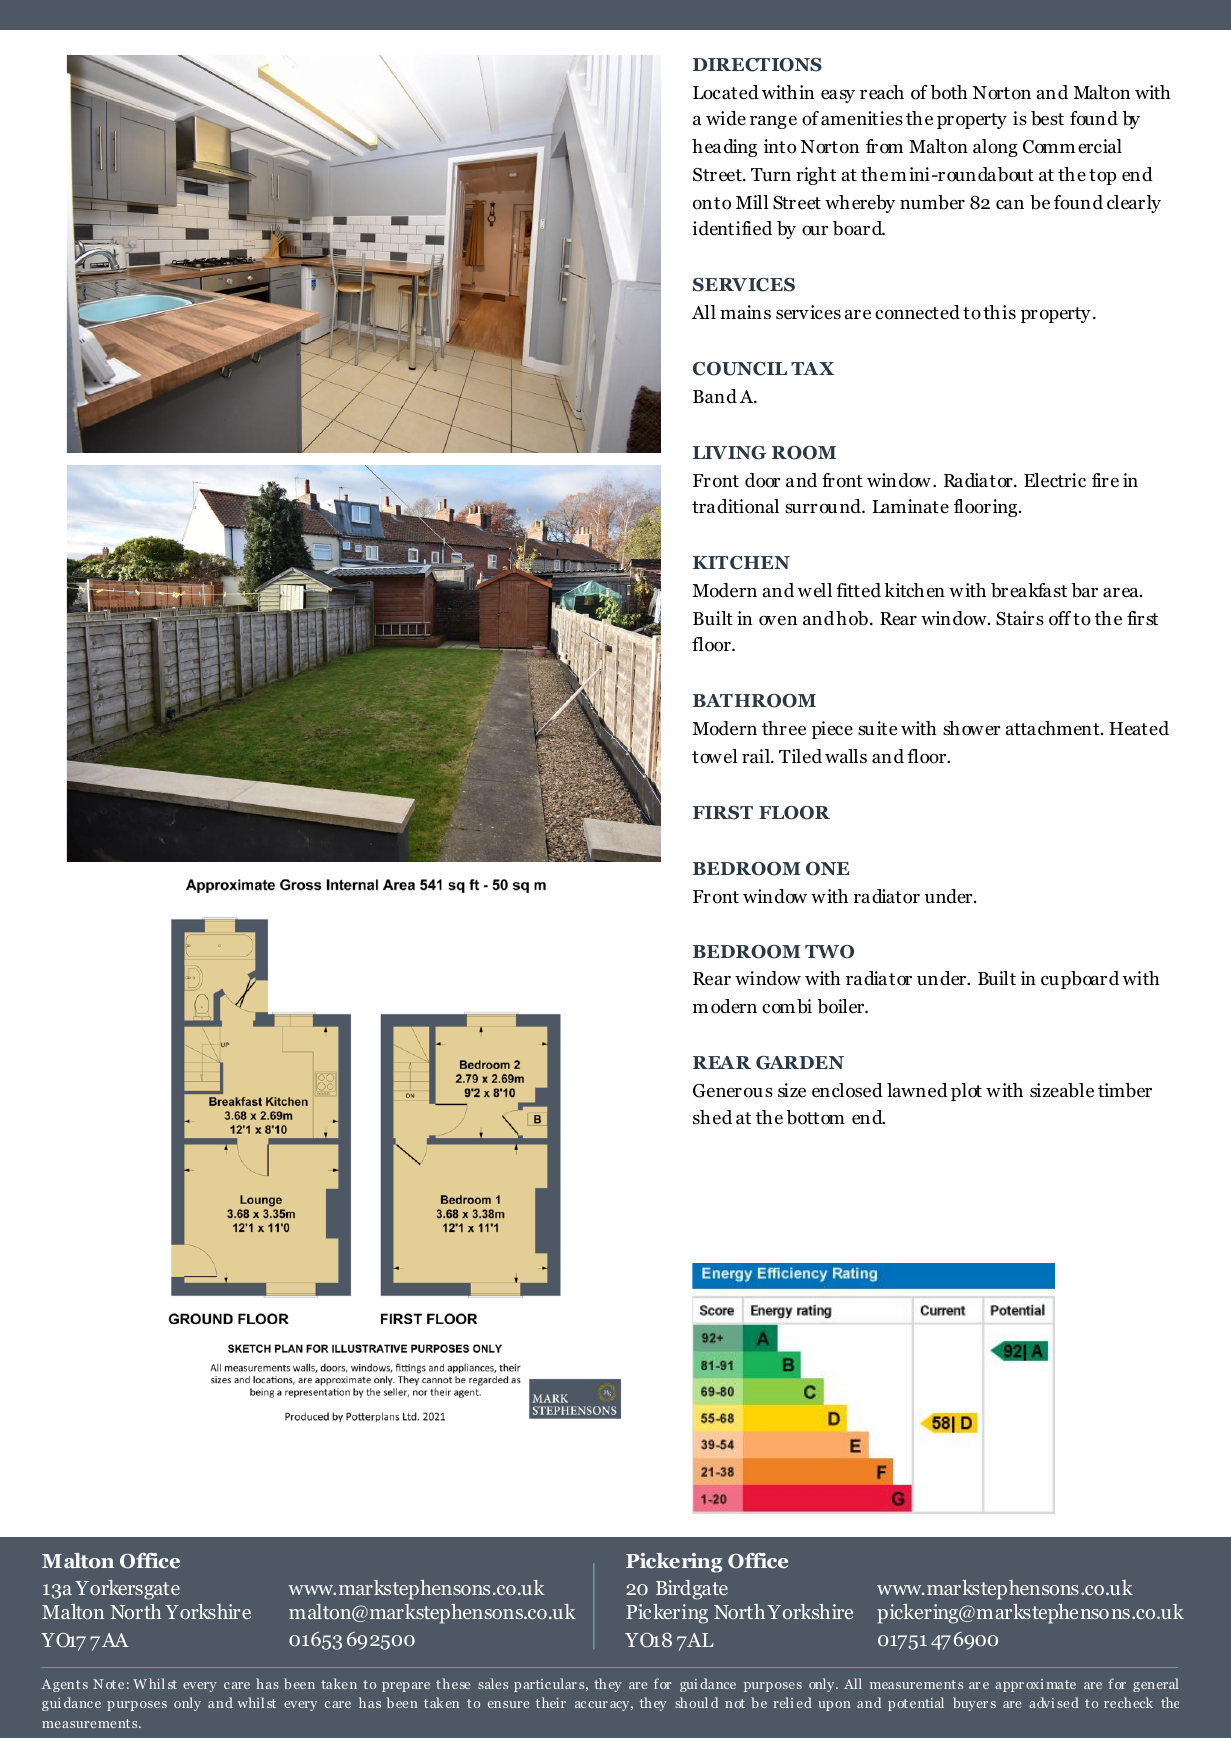 Image resolution: width=1231 pixels, height=1741 pixels. Describe the element at coordinates (715, 756) in the screenshot. I see `towel` at that location.
